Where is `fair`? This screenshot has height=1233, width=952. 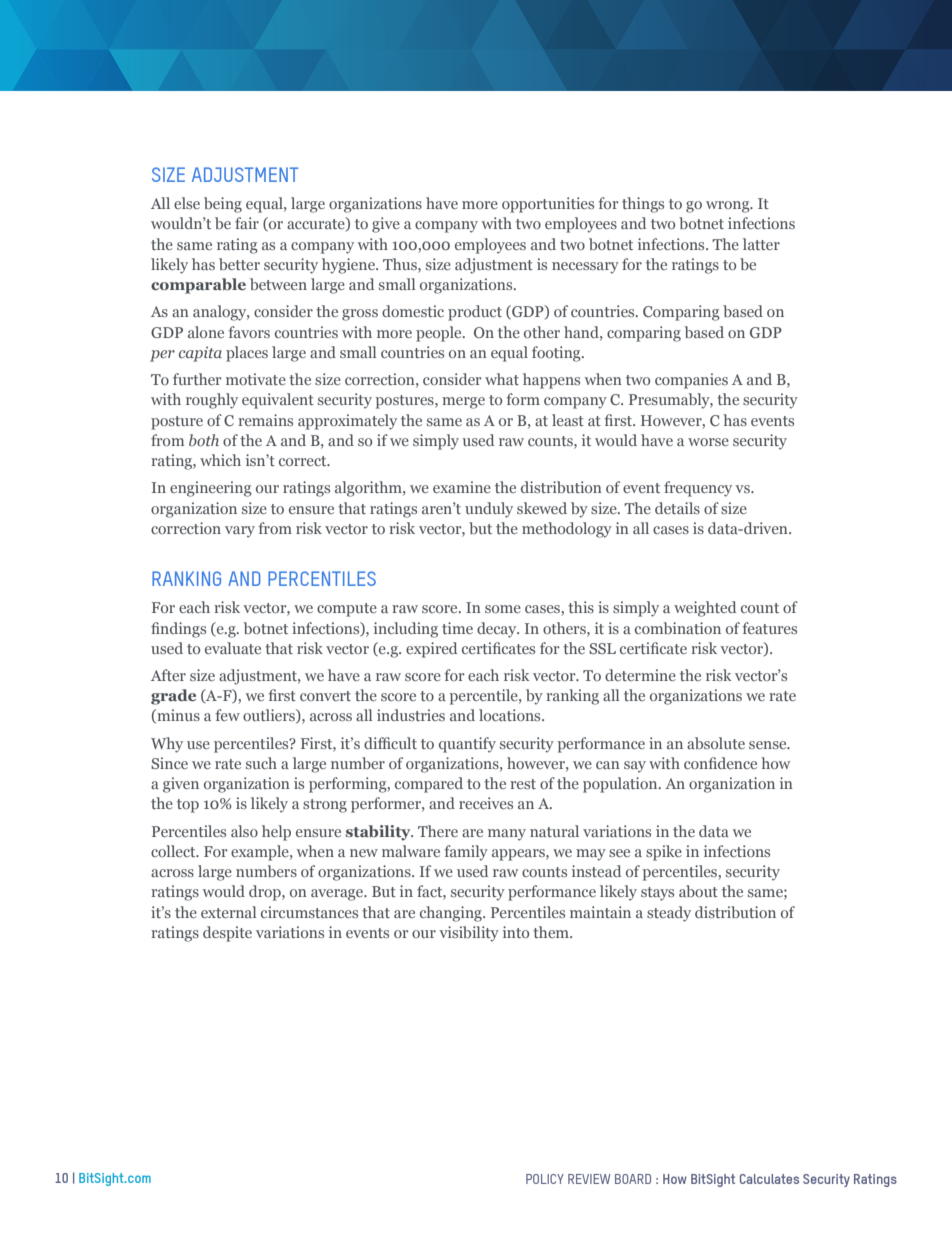 fair is located at coordinates (247, 223).
